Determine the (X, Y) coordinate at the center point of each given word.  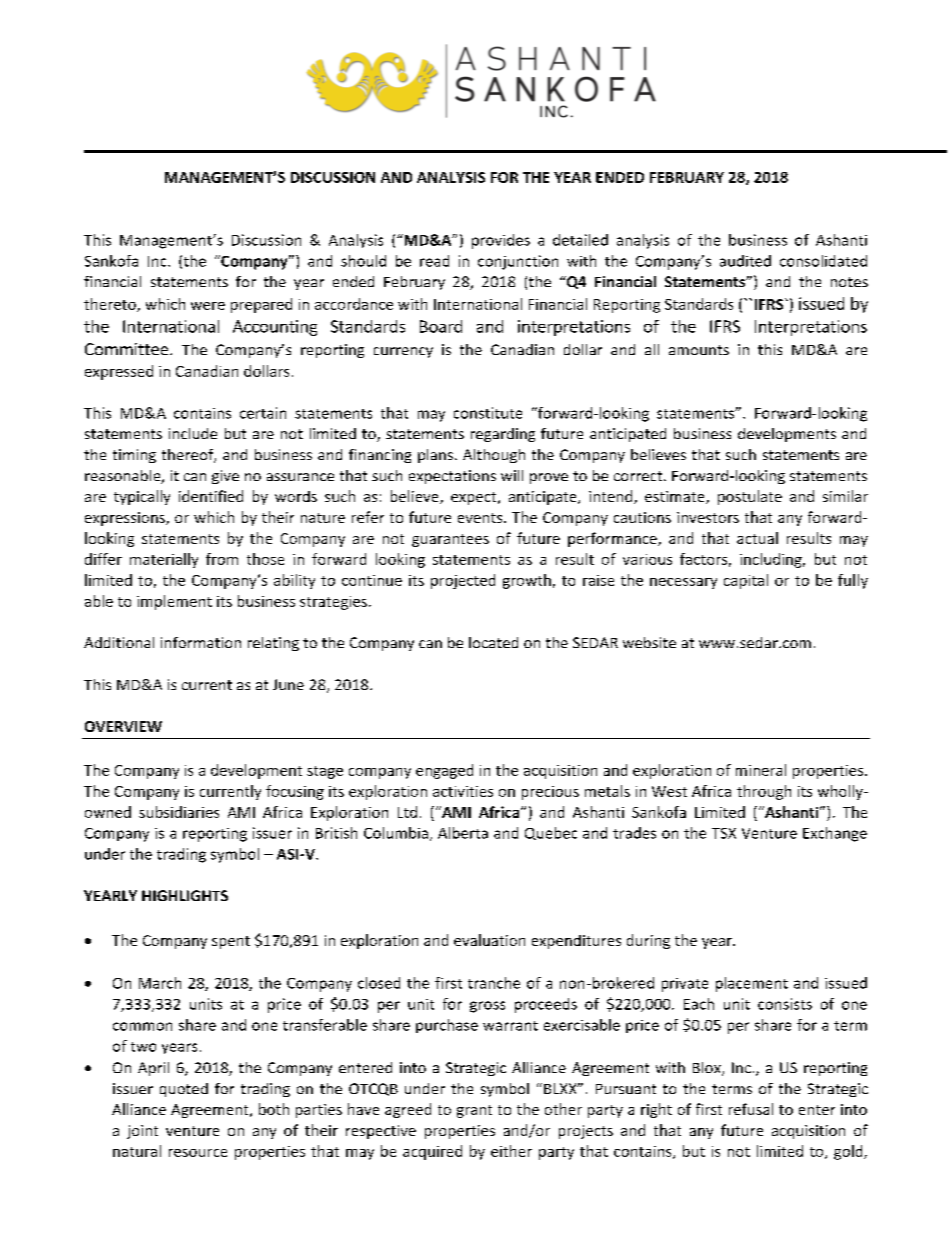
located (493, 642)
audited (745, 261)
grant (474, 1111)
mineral (761, 770)
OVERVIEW (123, 726)
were (208, 306)
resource (198, 1153)
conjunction (518, 262)
